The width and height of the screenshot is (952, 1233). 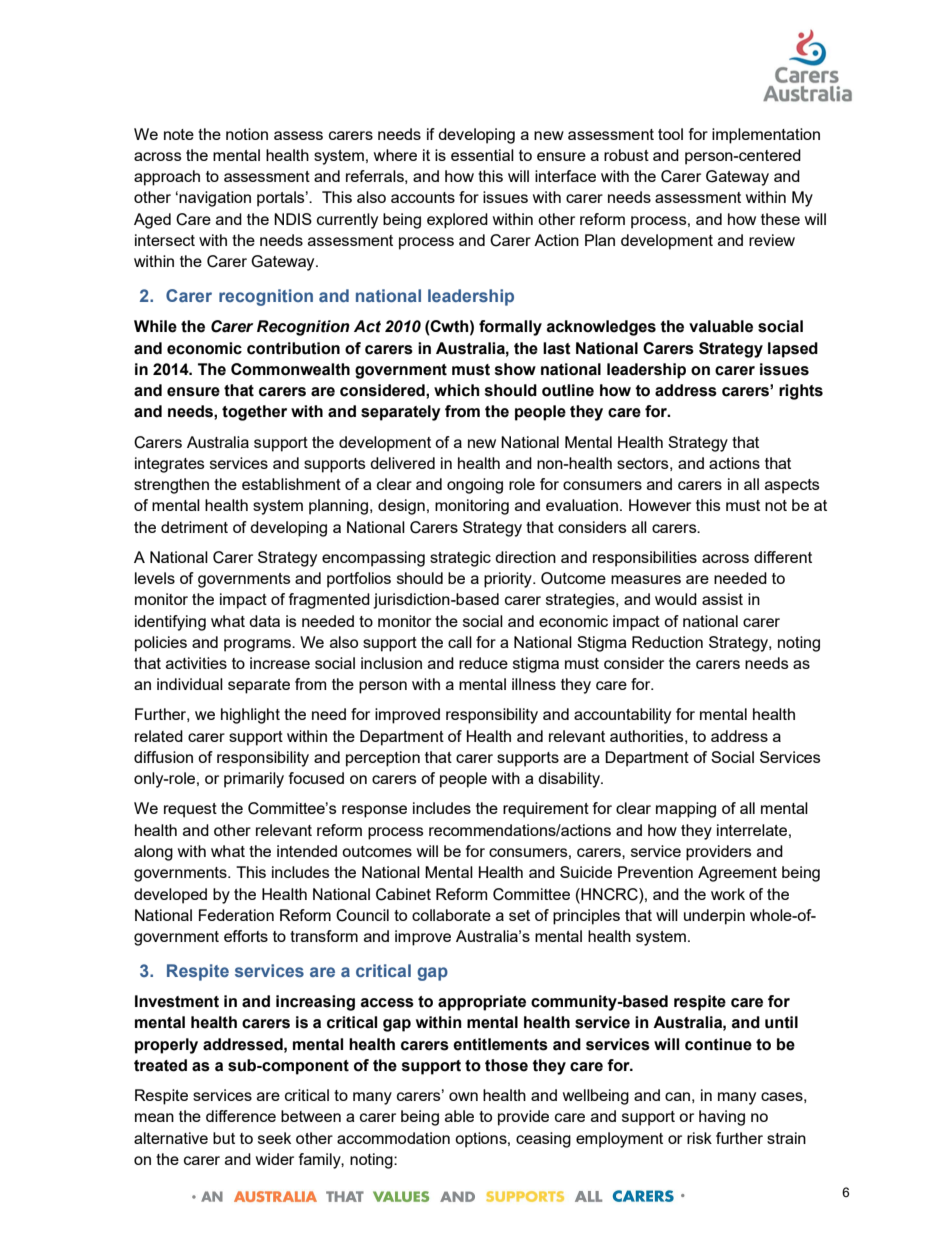 I want to click on essential, so click(x=482, y=155).
